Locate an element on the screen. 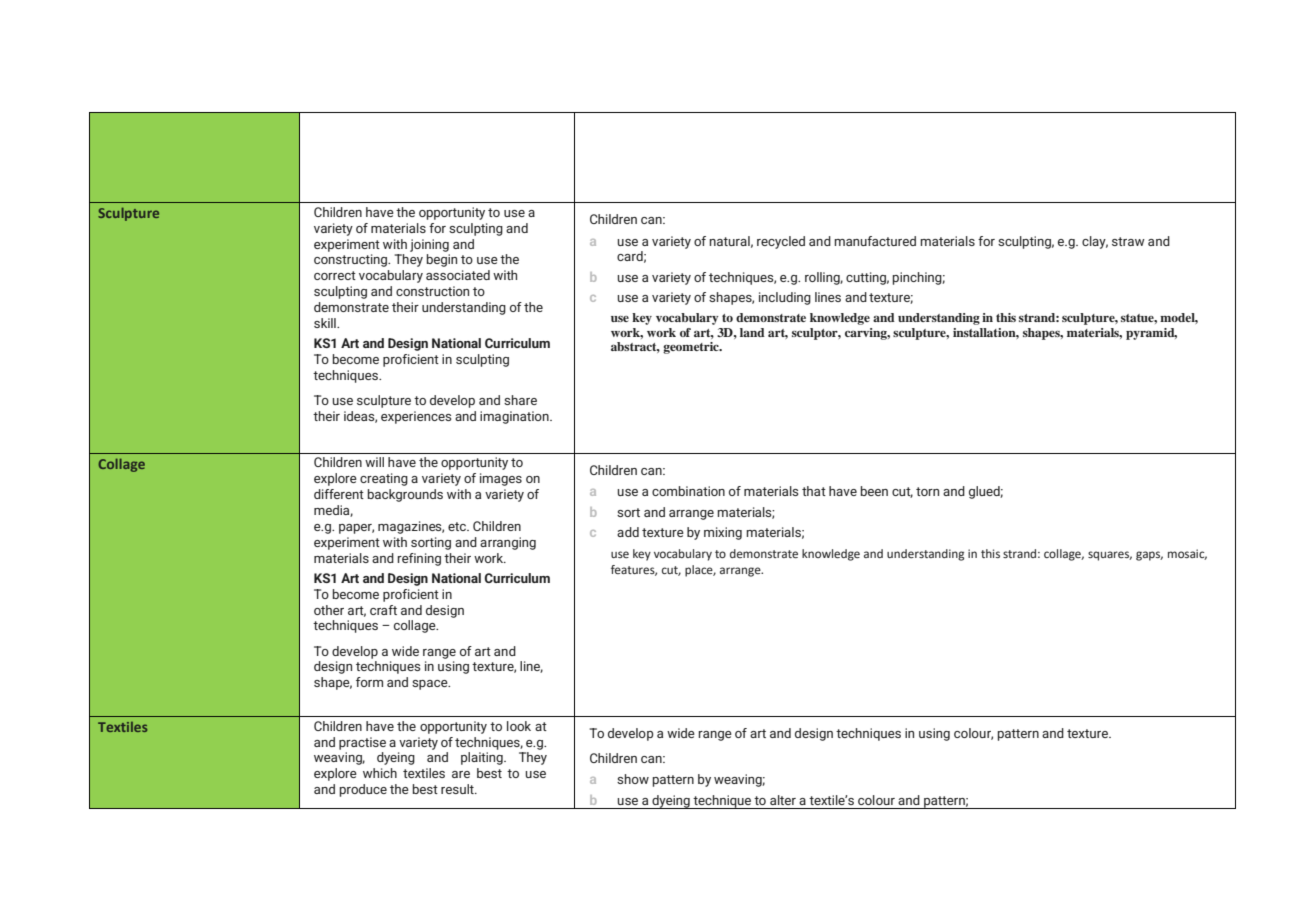  straw is located at coordinates (1128, 241).
